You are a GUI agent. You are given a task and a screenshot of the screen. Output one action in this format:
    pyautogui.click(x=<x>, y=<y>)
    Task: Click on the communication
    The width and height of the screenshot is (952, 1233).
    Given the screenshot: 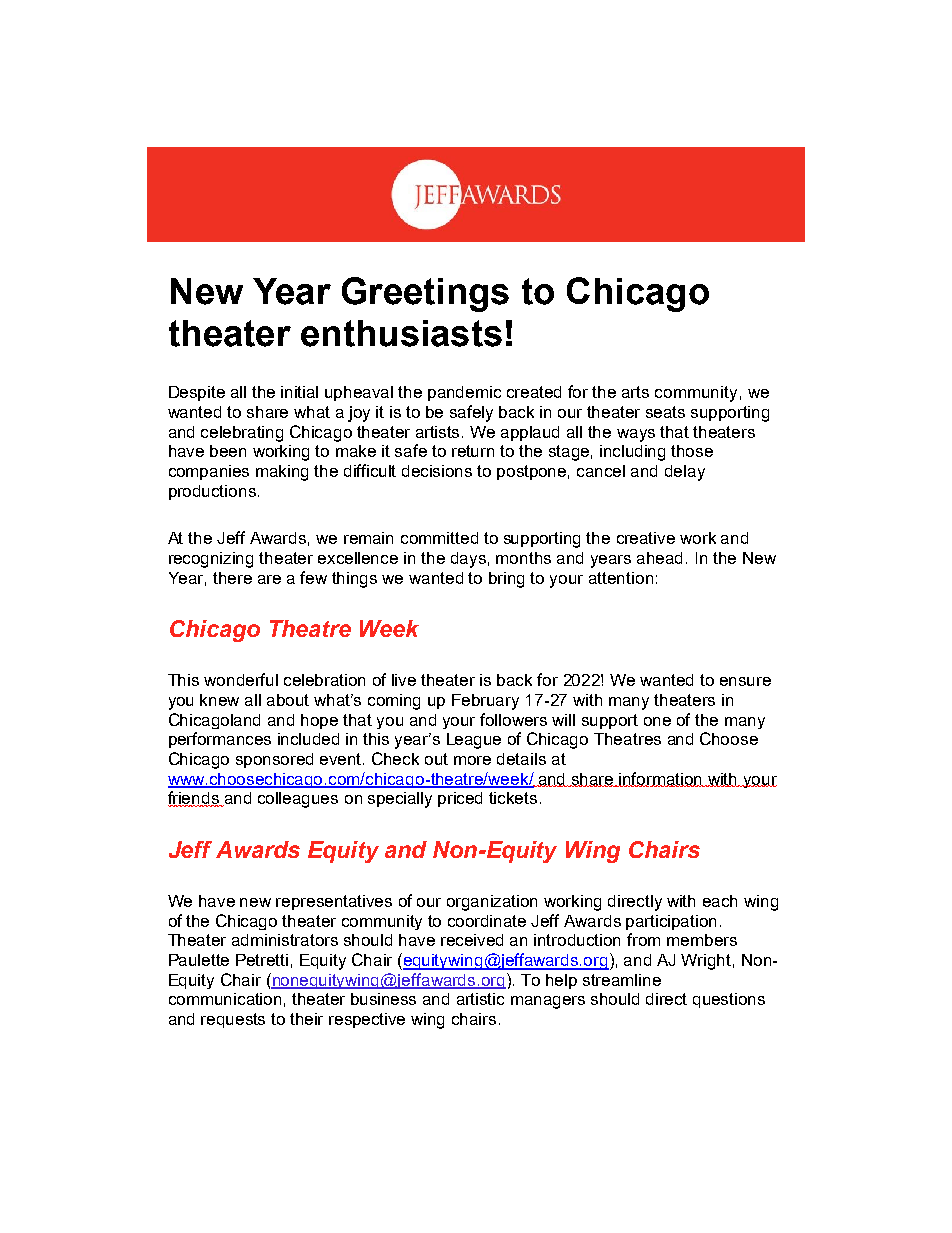 What is the action you would take?
    pyautogui.click(x=225, y=999)
